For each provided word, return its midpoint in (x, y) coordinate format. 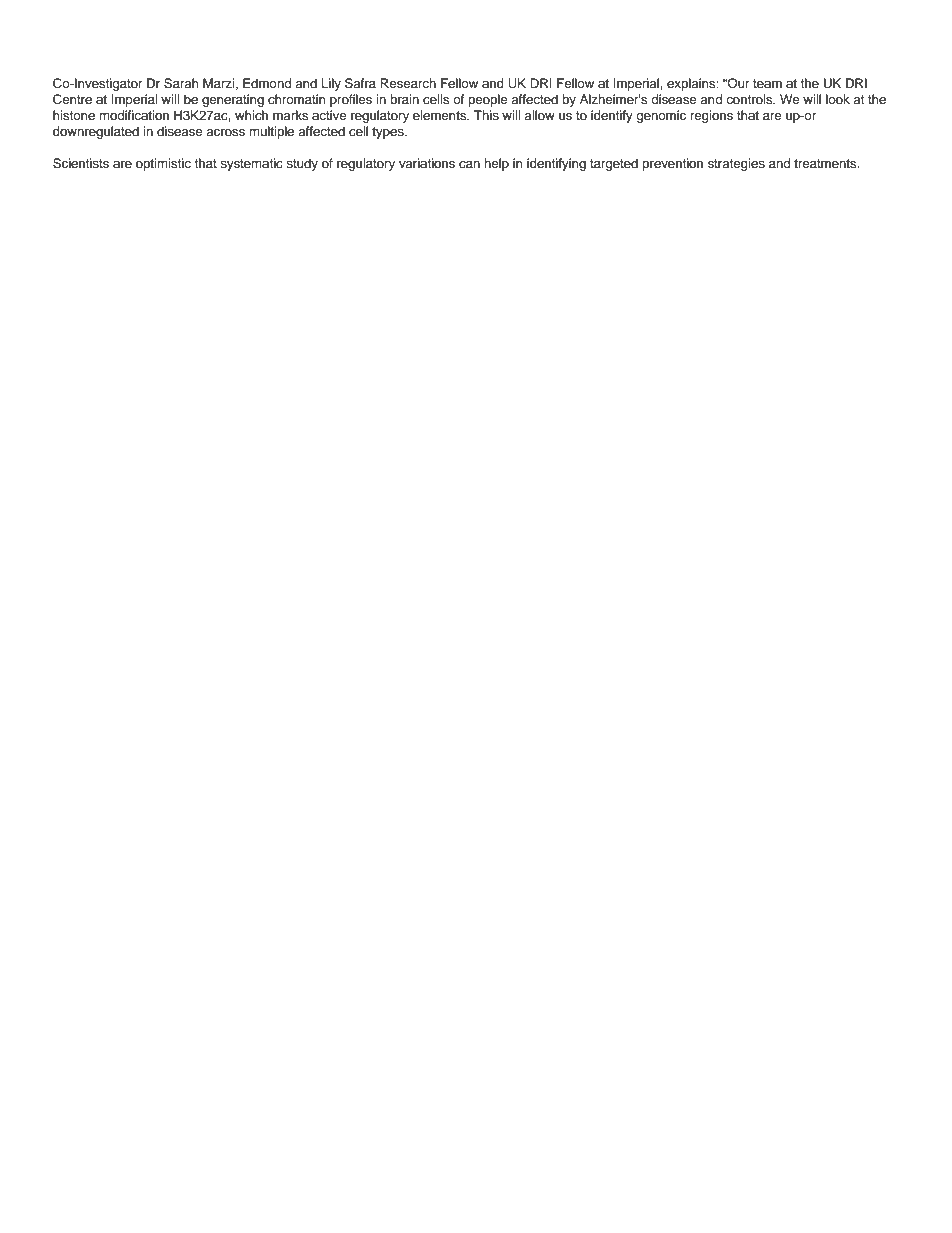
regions (712, 116)
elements (441, 115)
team (767, 83)
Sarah (181, 83)
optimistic (163, 164)
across (225, 132)
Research (408, 83)
